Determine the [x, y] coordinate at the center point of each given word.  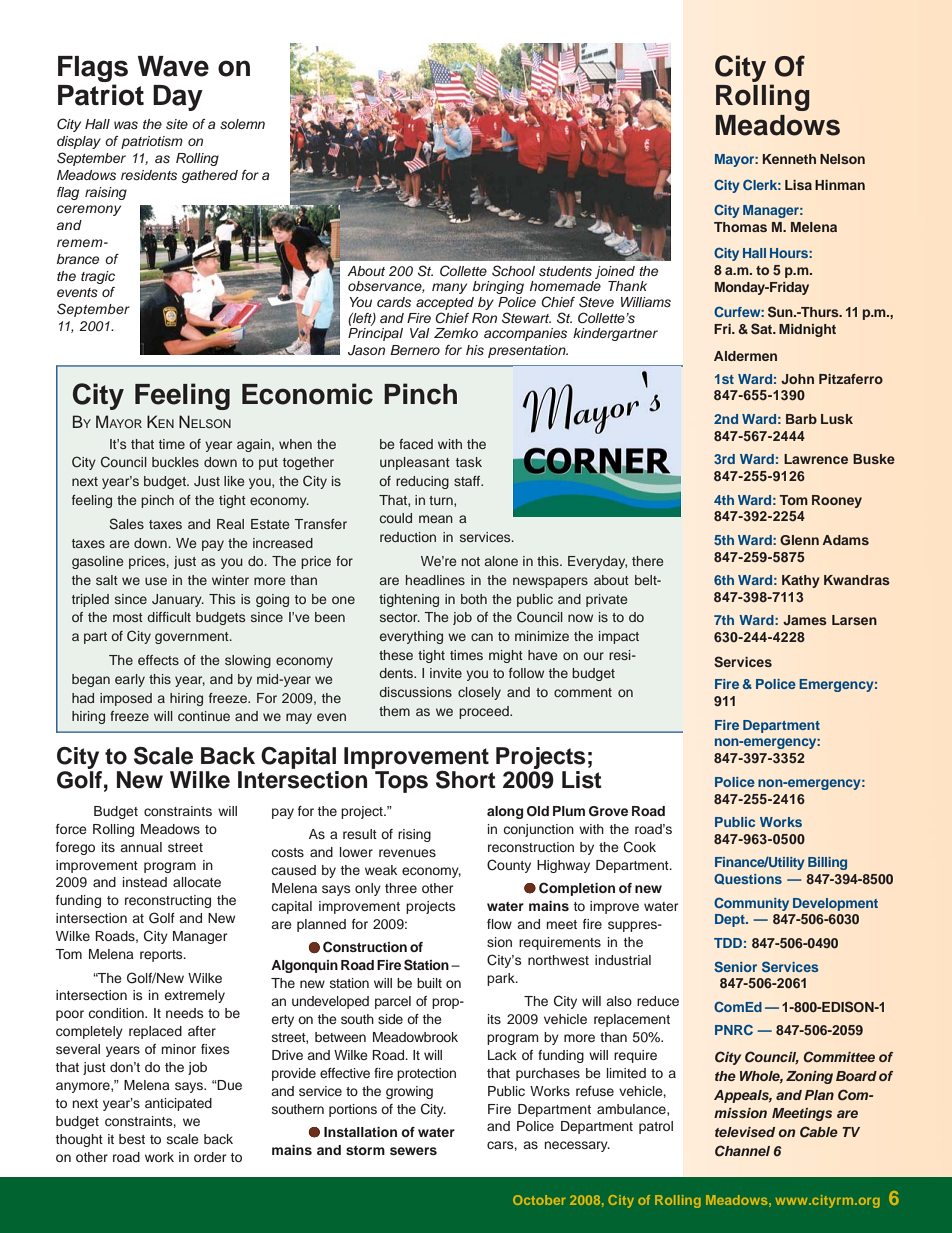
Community [751, 904]
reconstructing [168, 901]
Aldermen [745, 356]
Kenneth [789, 159]
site [177, 124]
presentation [528, 351]
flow [499, 924]
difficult [169, 617]
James [805, 620]
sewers [413, 1151]
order [210, 1157]
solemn [242, 124]
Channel [742, 1151]
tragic [98, 277]
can [482, 637]
